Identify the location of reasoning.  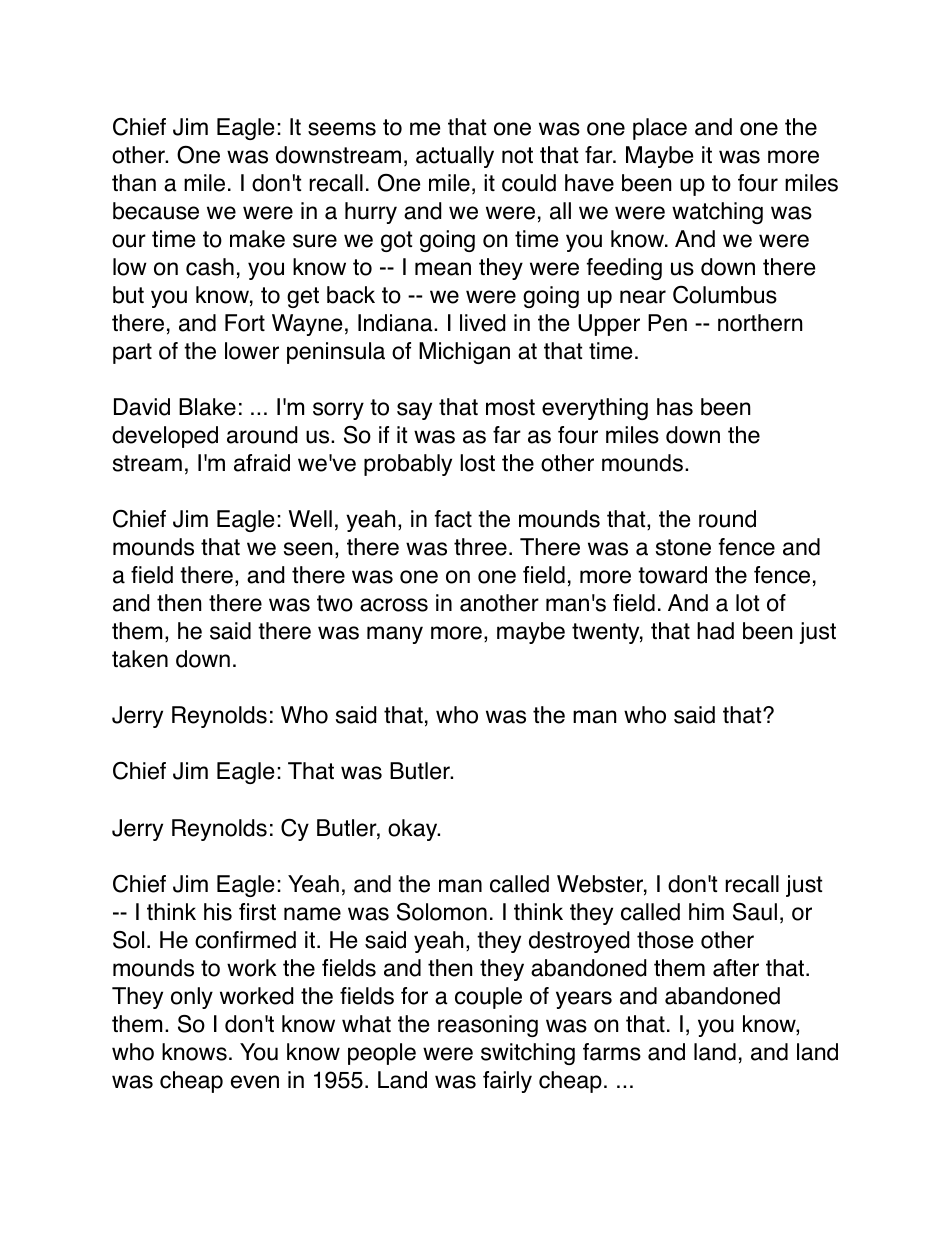
(488, 1026).
